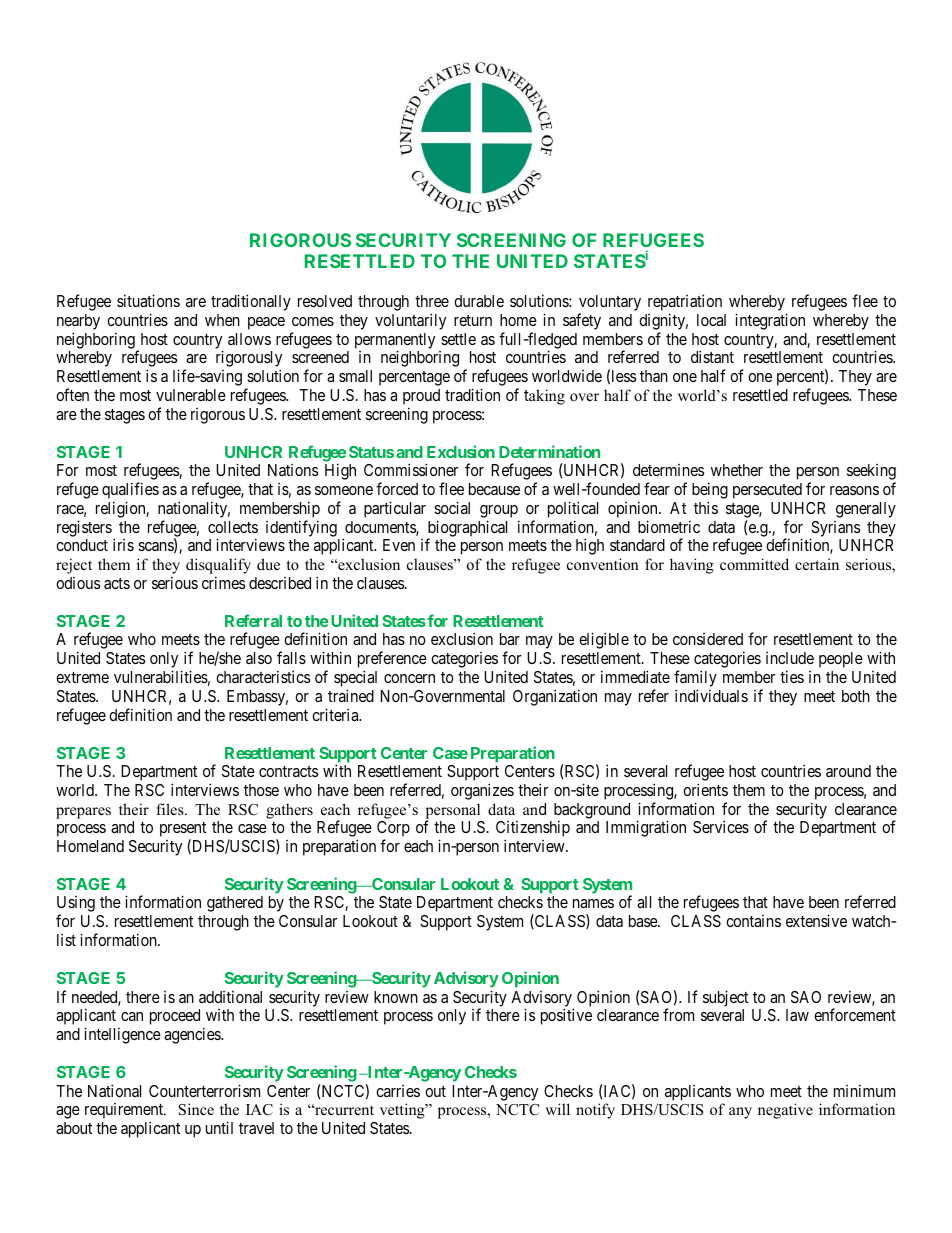 This image has height=1233, width=952. What do you see at coordinates (230, 996) in the image?
I see `additional` at bounding box center [230, 996].
